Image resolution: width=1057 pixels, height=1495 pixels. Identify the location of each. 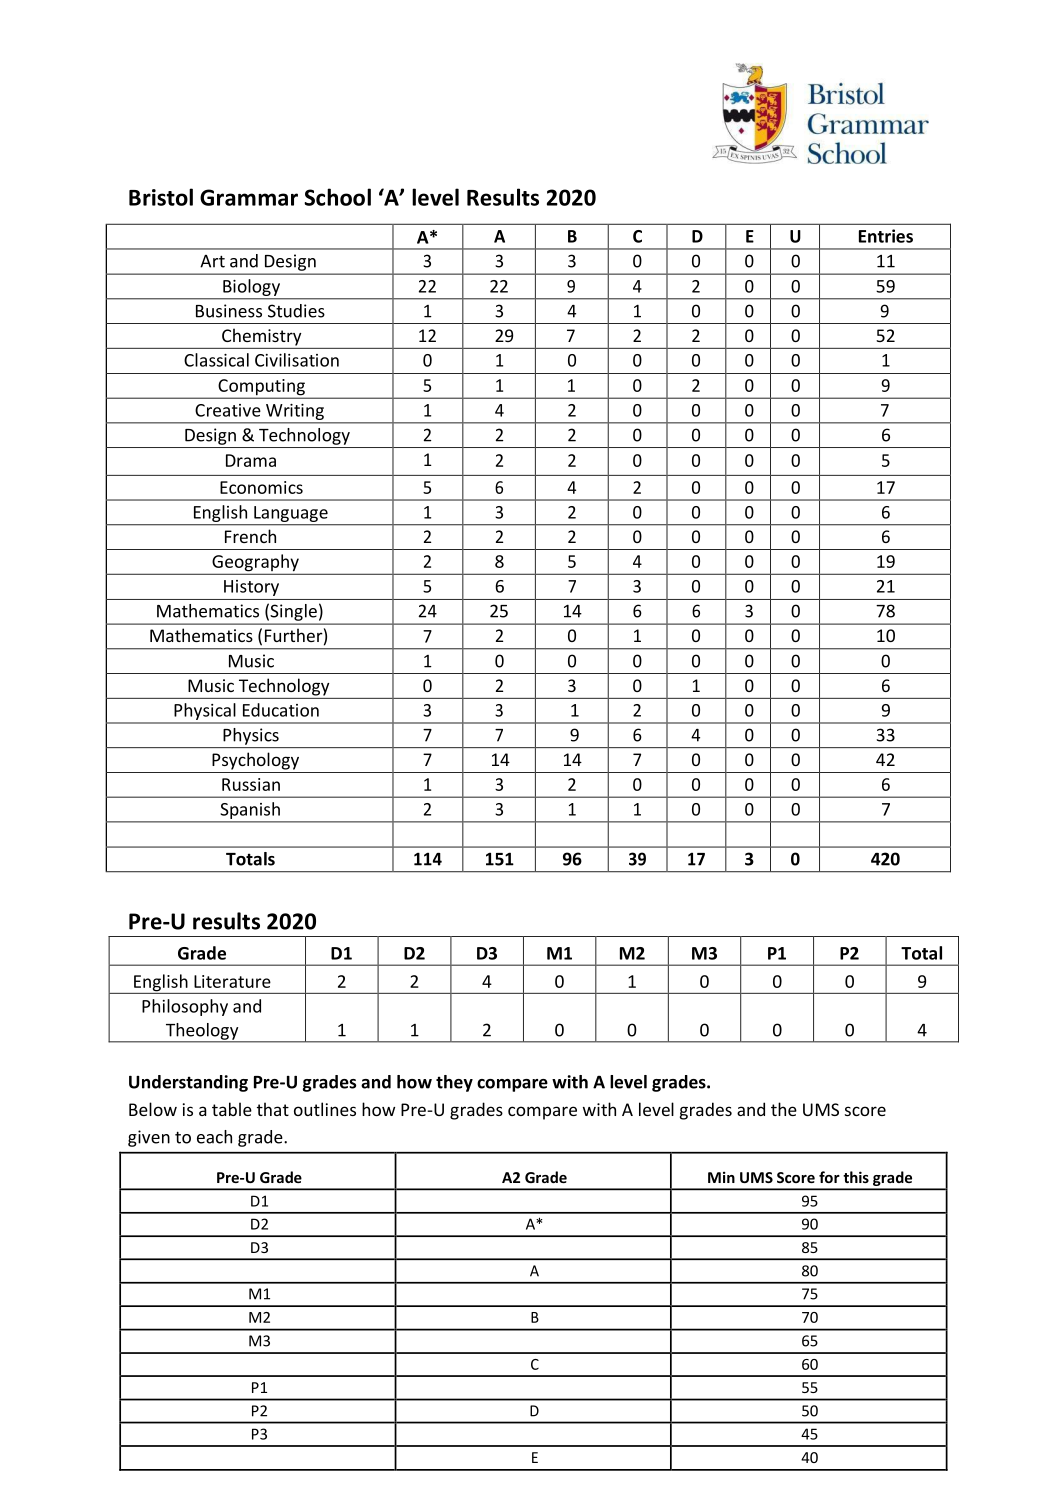
(214, 1137).
